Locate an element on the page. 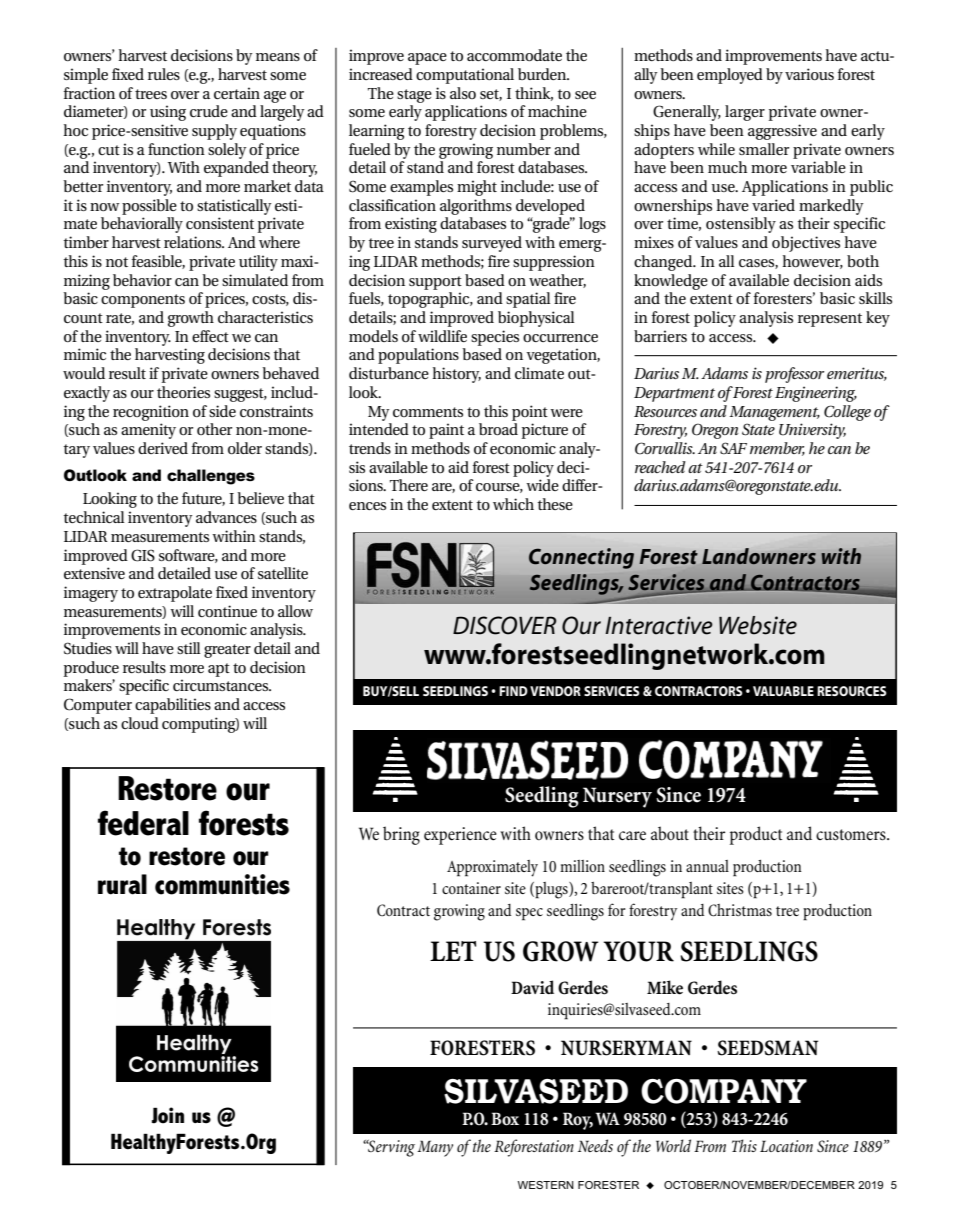 The image size is (959, 1232). Join is located at coordinates (168, 1115).
